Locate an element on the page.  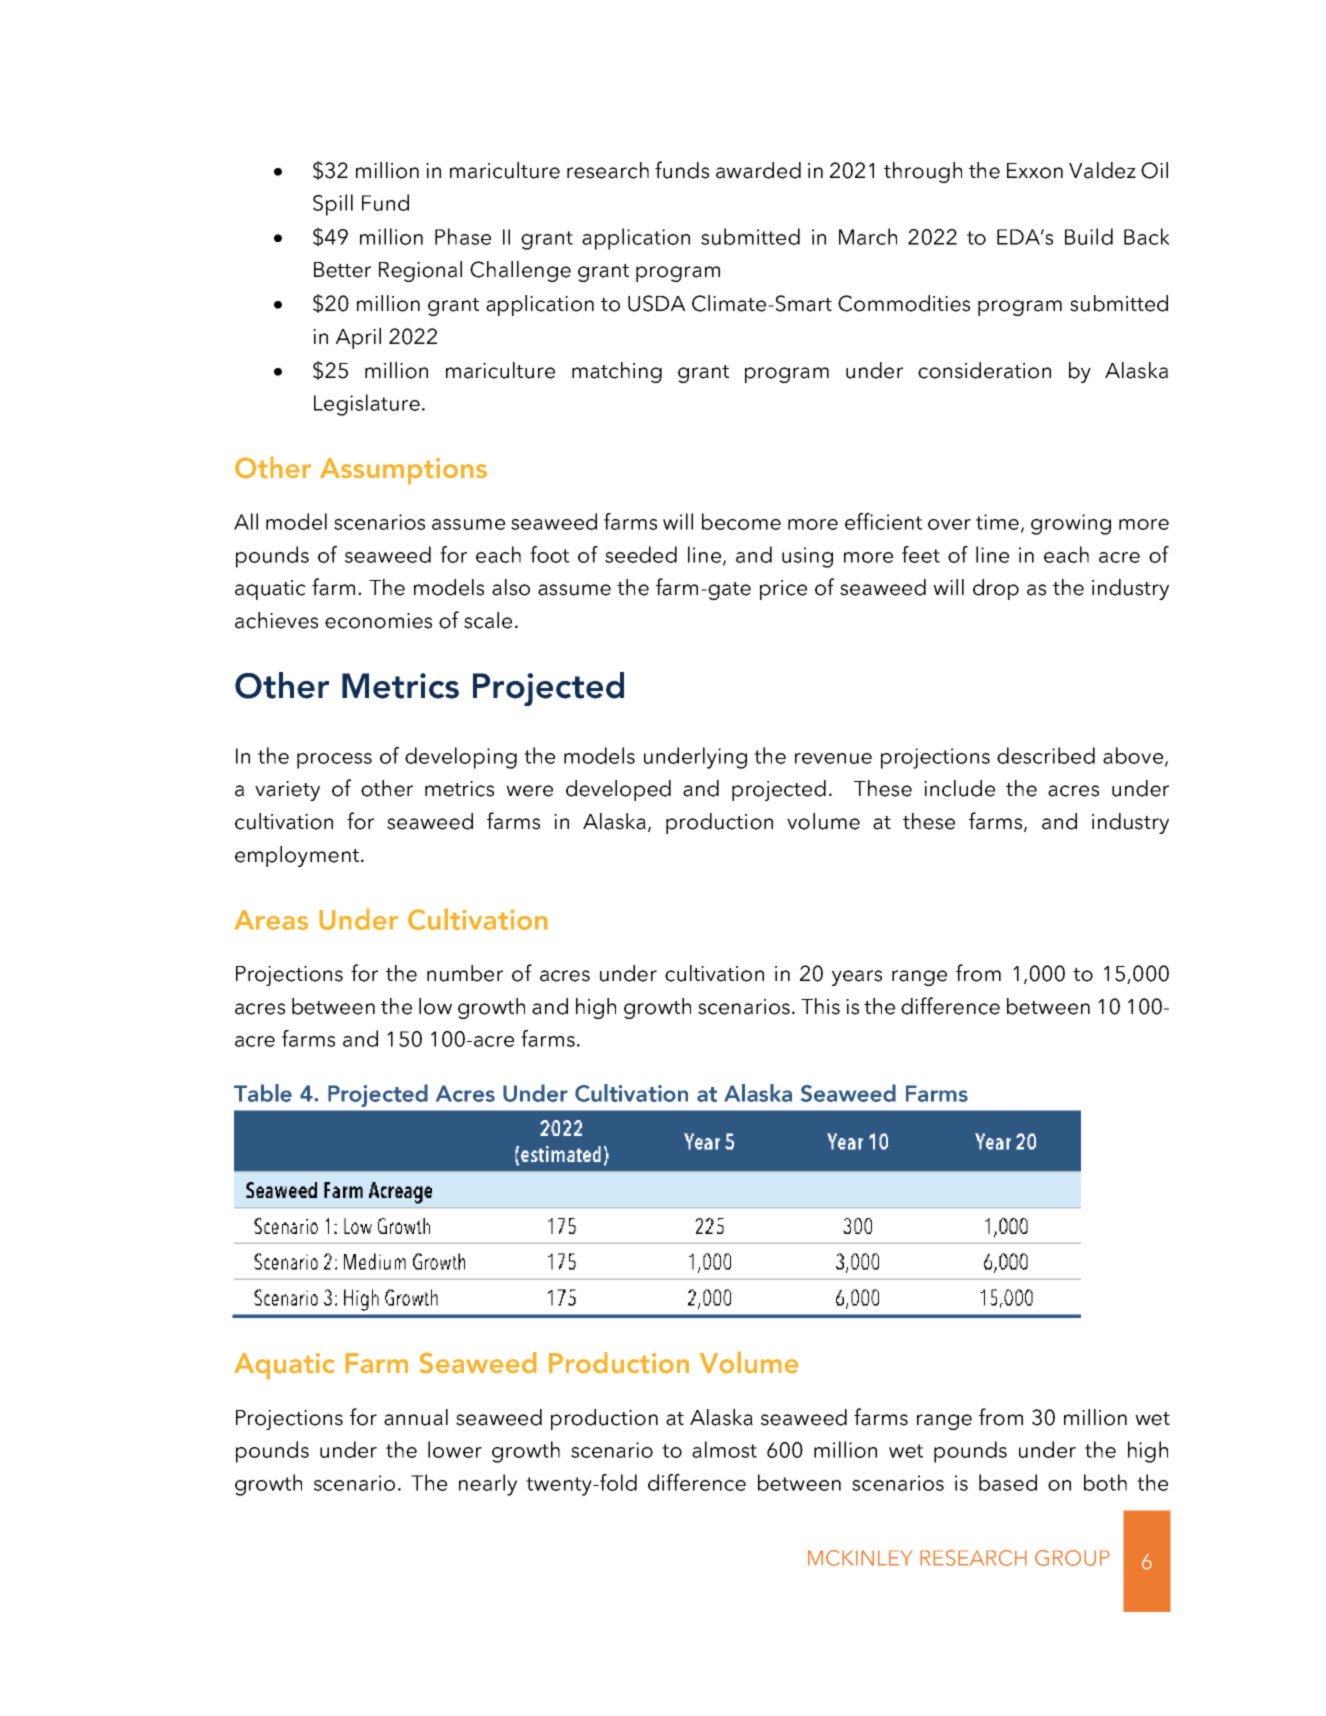
employment is located at coordinates (297, 856).
